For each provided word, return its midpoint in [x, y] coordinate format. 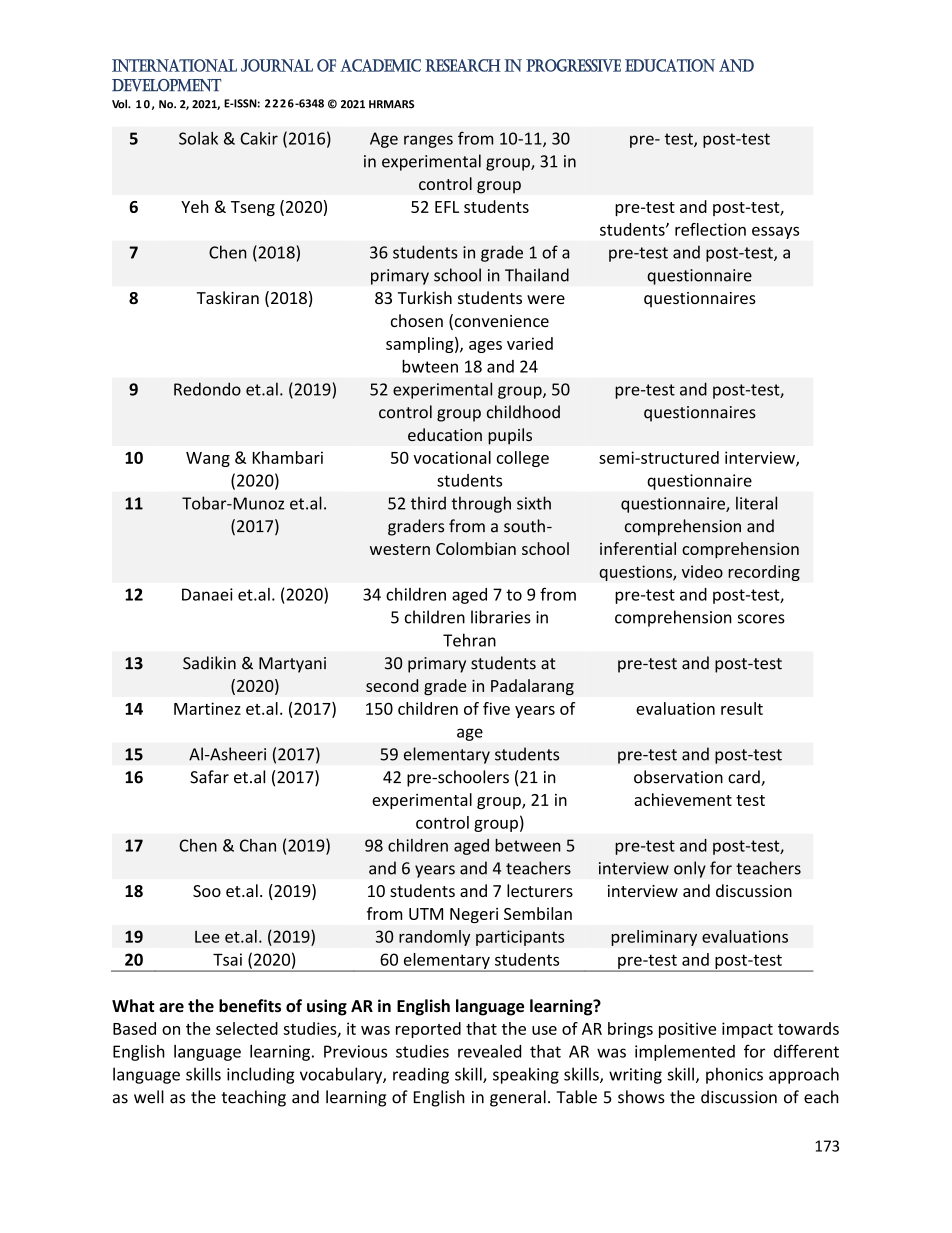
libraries [501, 617]
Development [166, 85]
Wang [208, 459]
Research [463, 65]
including [260, 1075]
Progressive [573, 65]
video [702, 571]
